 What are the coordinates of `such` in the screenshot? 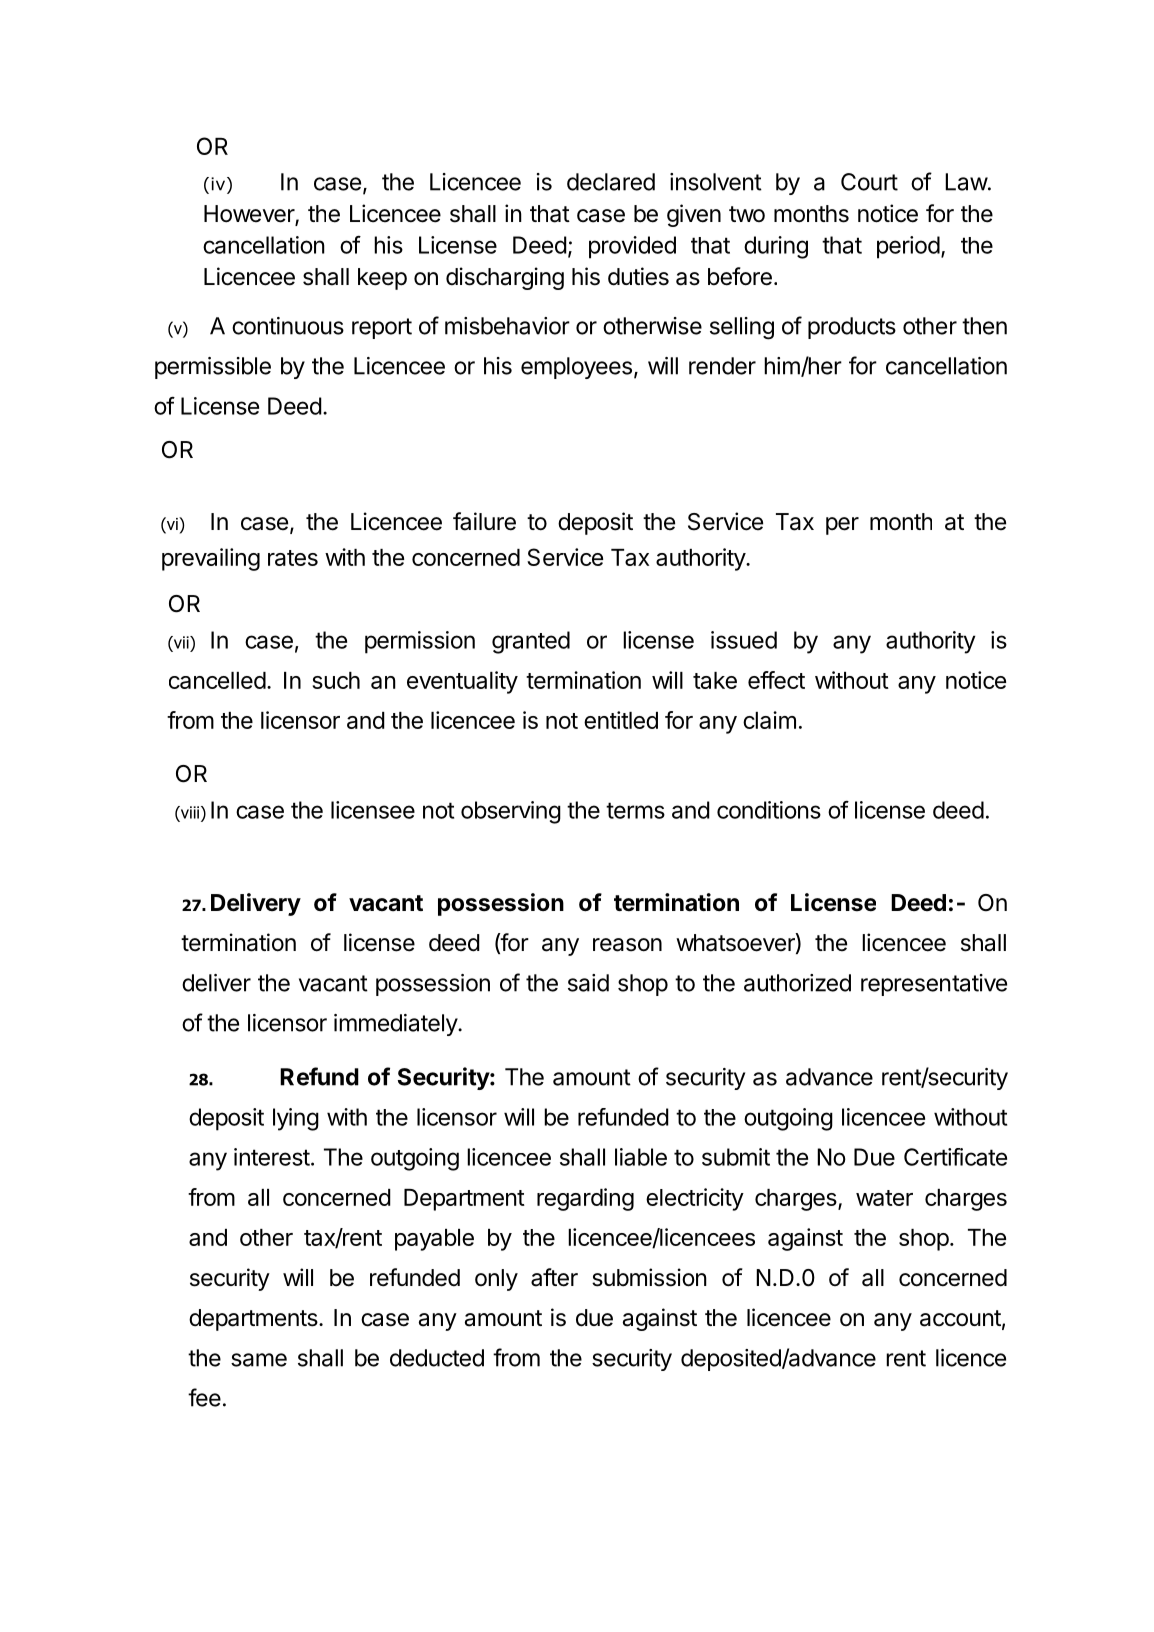 It's located at (336, 680).
